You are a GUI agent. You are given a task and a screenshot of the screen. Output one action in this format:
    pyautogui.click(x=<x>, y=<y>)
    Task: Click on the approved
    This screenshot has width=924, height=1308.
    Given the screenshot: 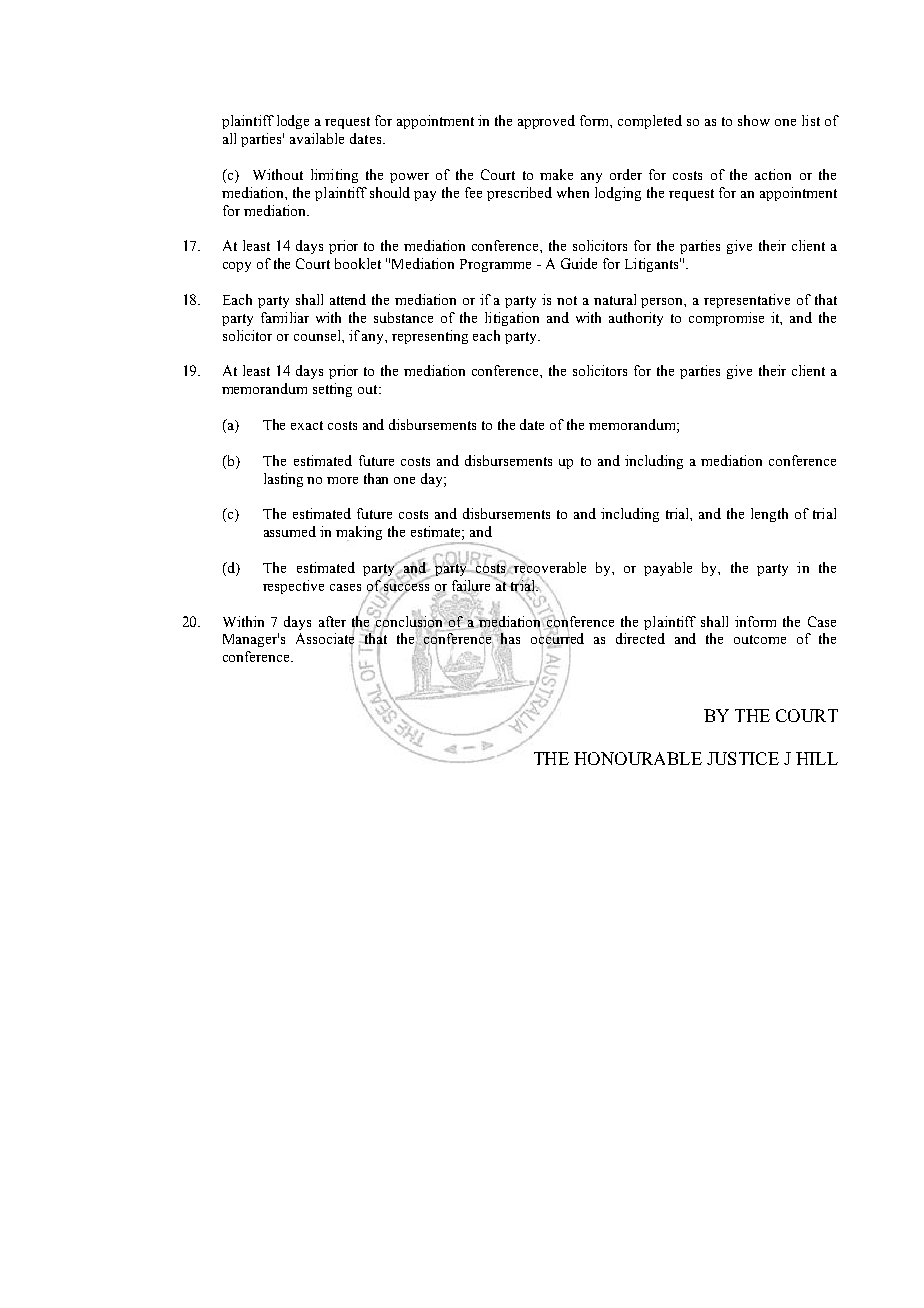 What is the action you would take?
    pyautogui.click(x=546, y=122)
